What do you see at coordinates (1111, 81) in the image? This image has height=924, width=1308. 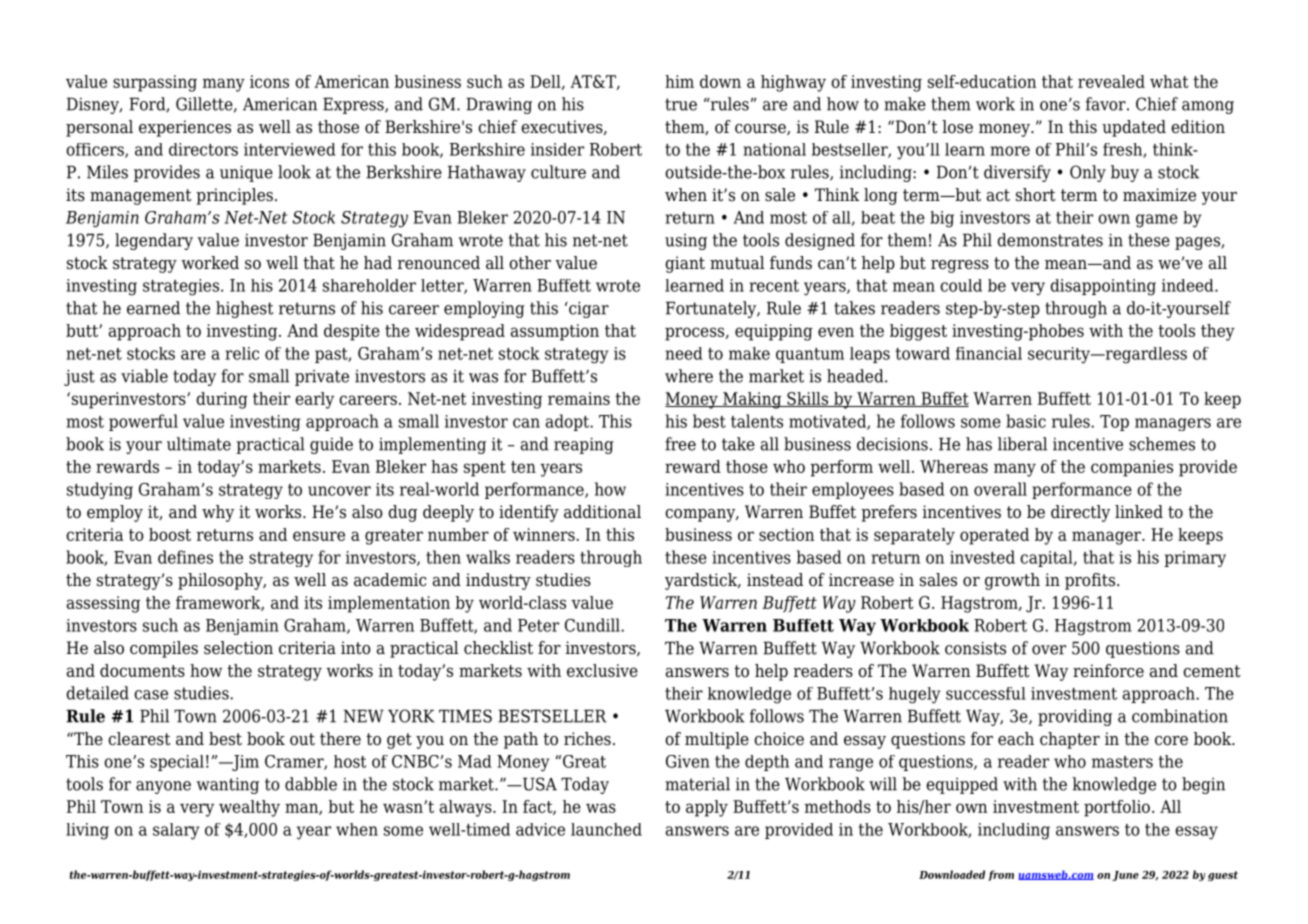 I see `revealed` at bounding box center [1111, 81].
